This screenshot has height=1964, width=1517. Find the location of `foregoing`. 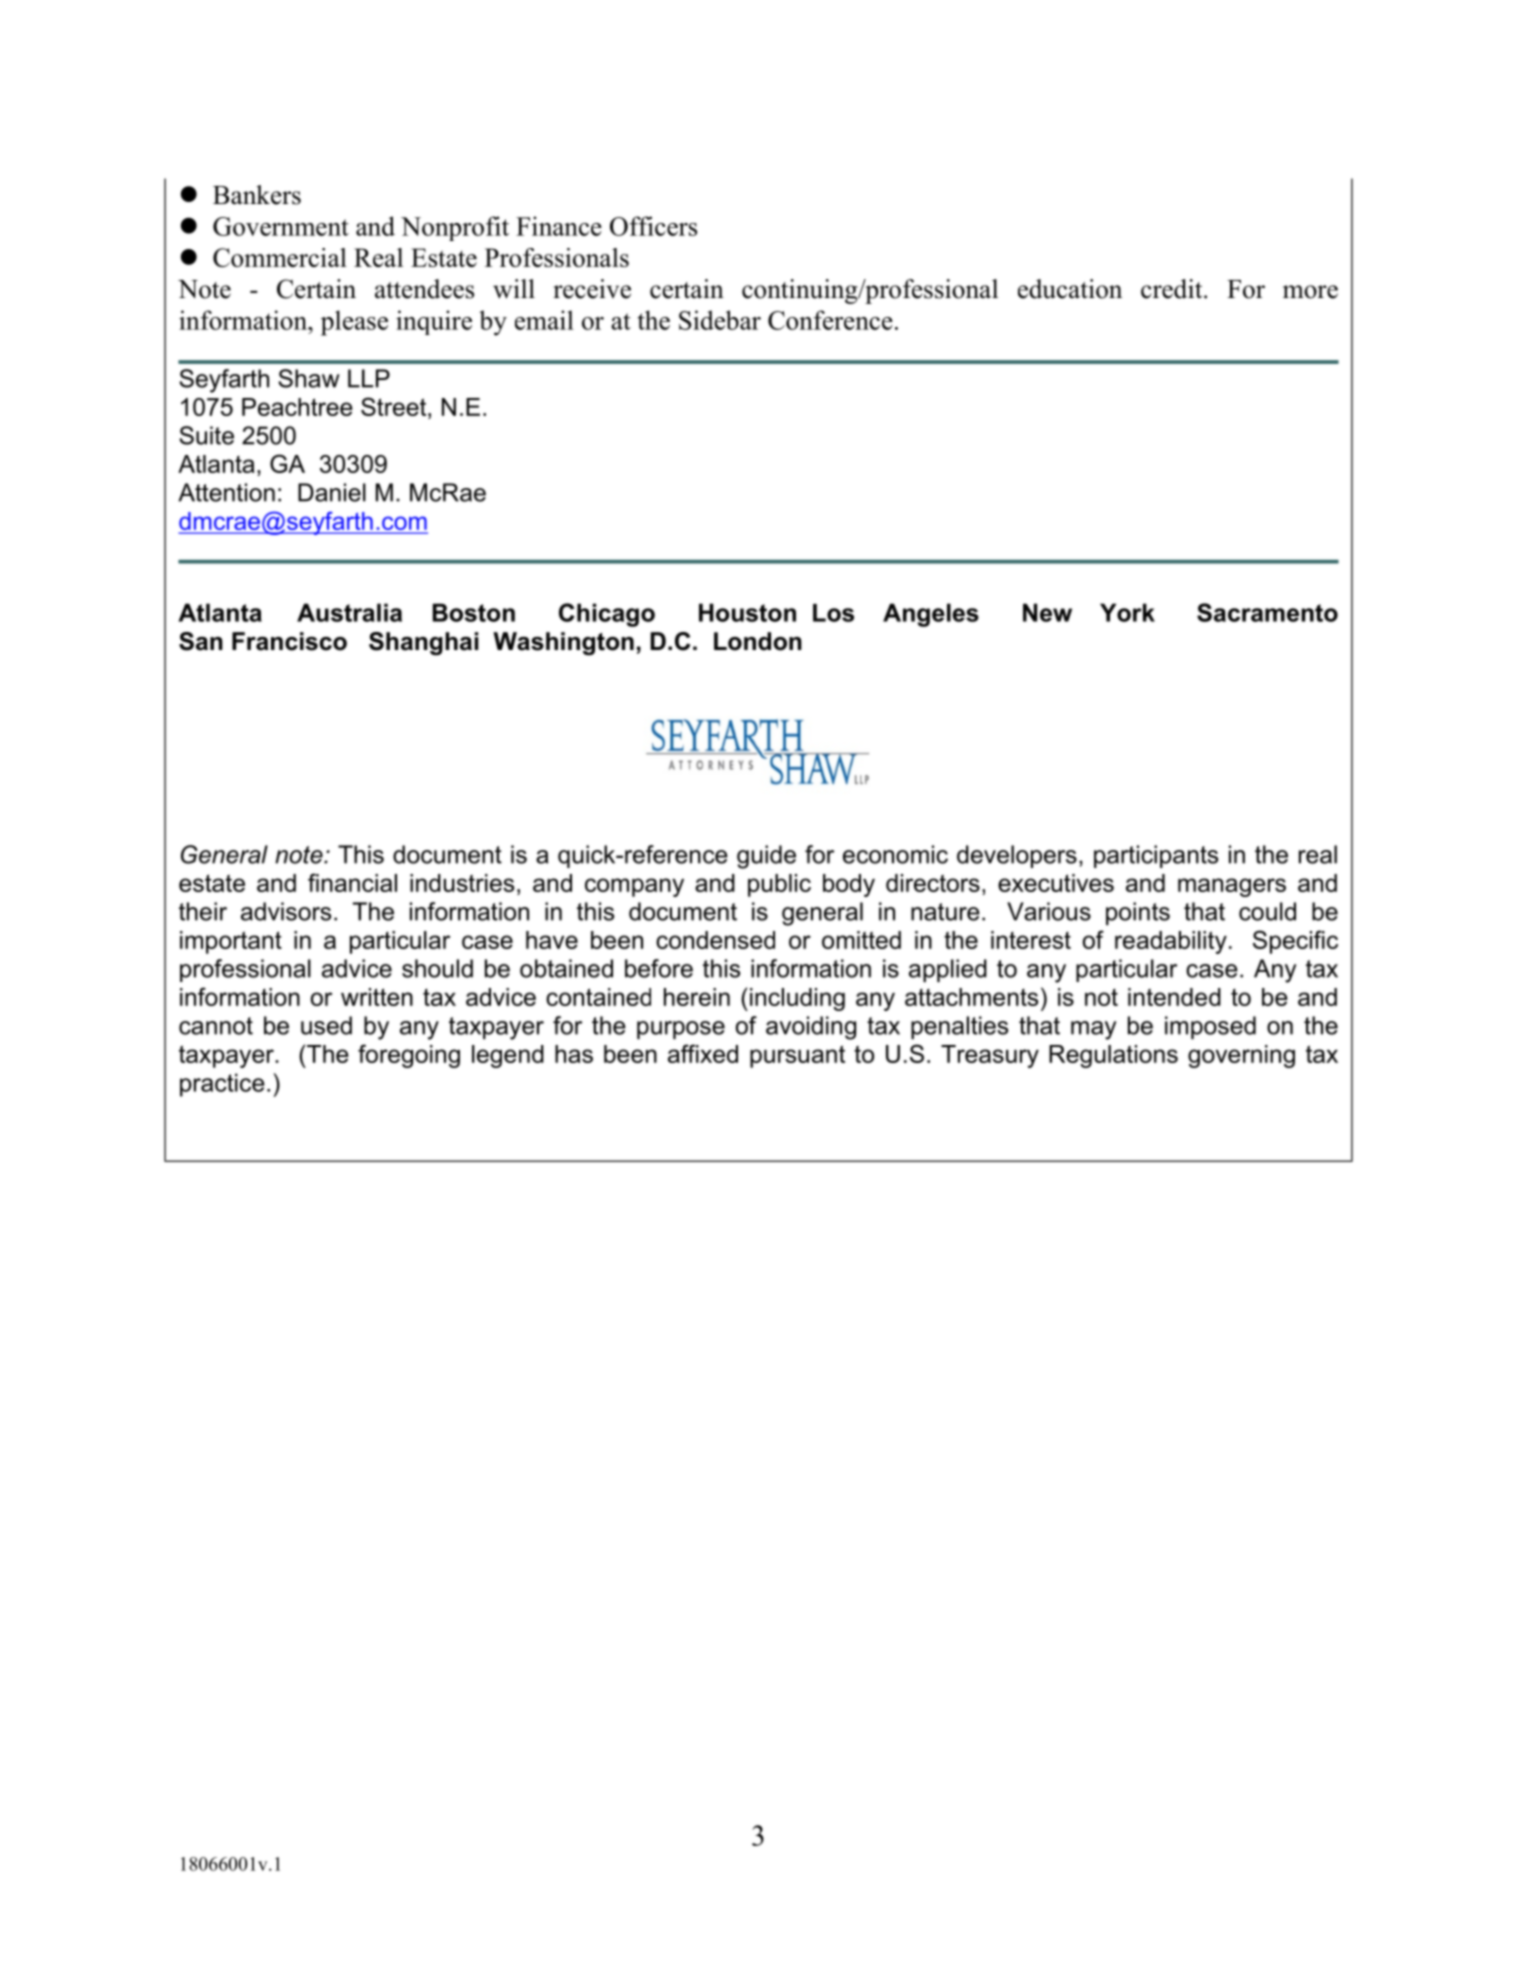

foregoing is located at coordinates (409, 1056).
